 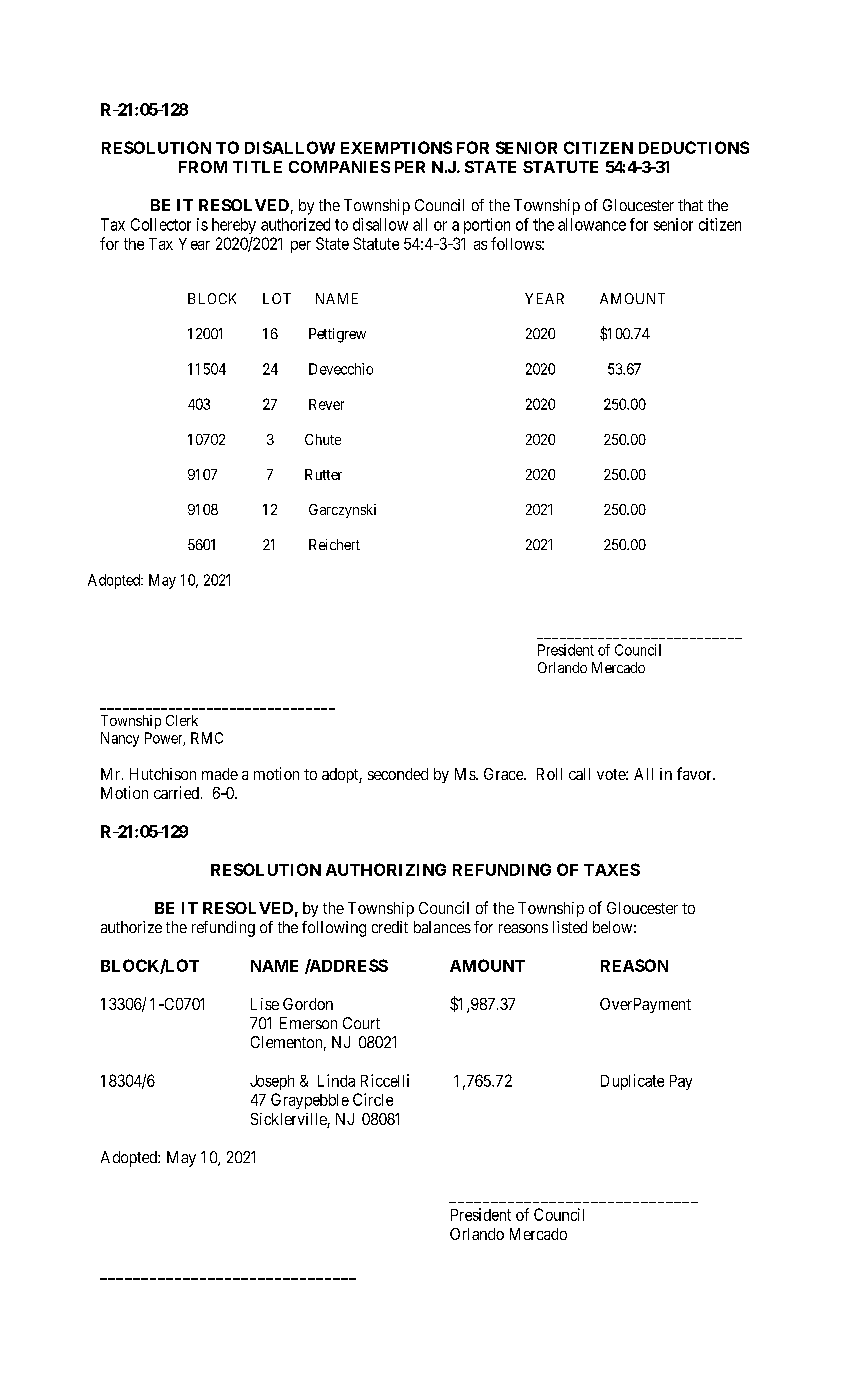 What do you see at coordinates (323, 474) in the document?
I see `Rutter` at bounding box center [323, 474].
